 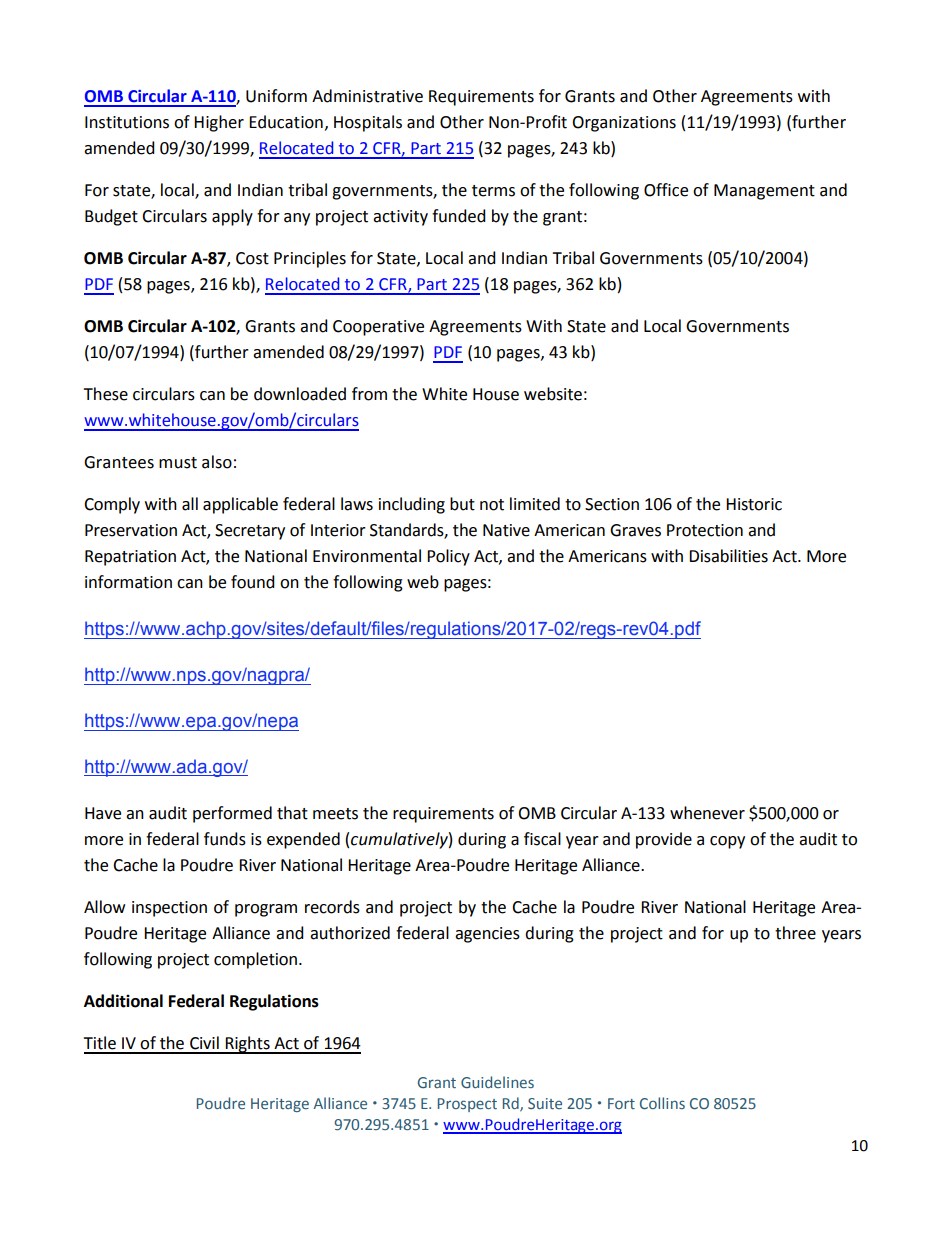 What do you see at coordinates (232, 814) in the image?
I see `performed` at bounding box center [232, 814].
